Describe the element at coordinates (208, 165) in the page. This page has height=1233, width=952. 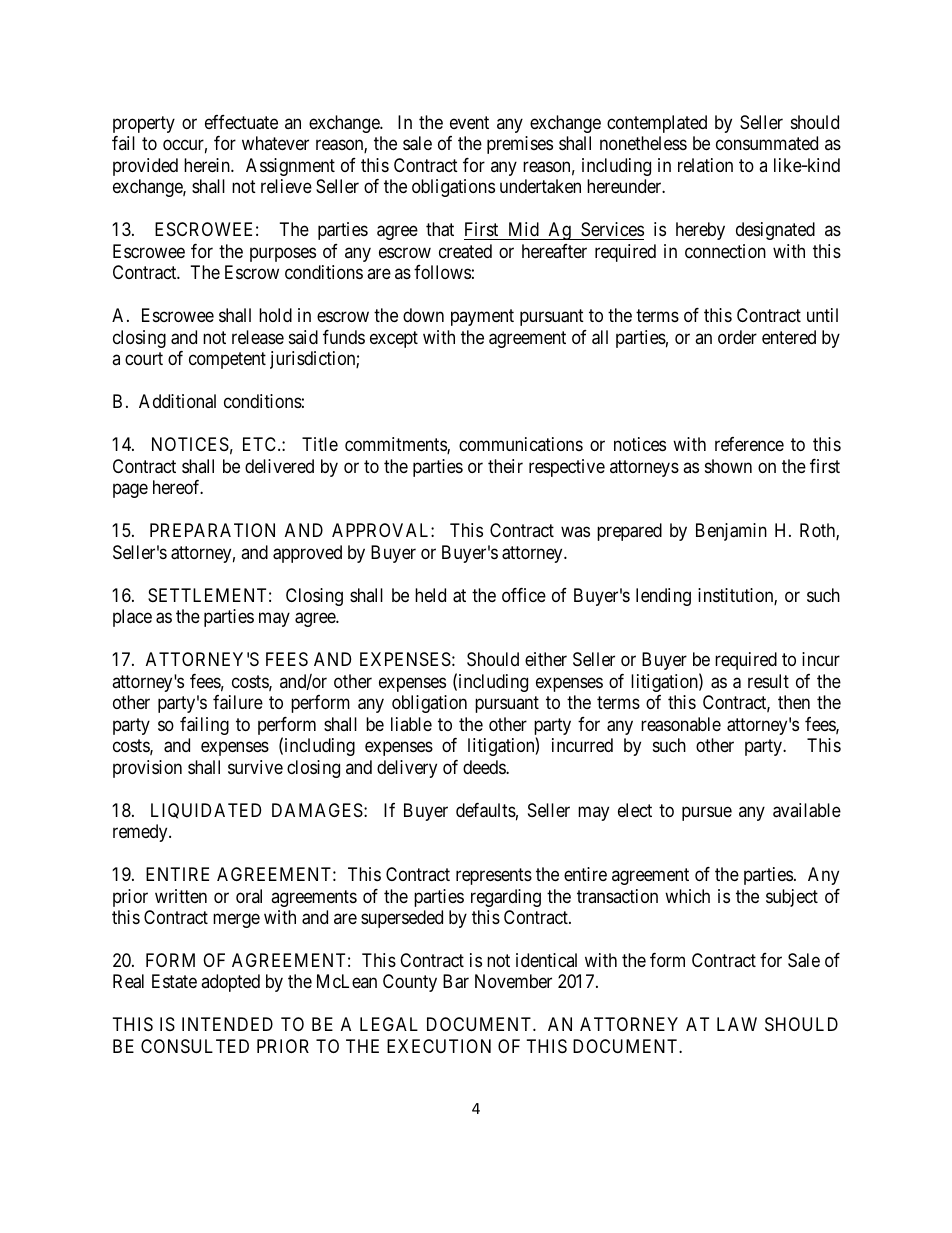
I see `herein` at that location.
